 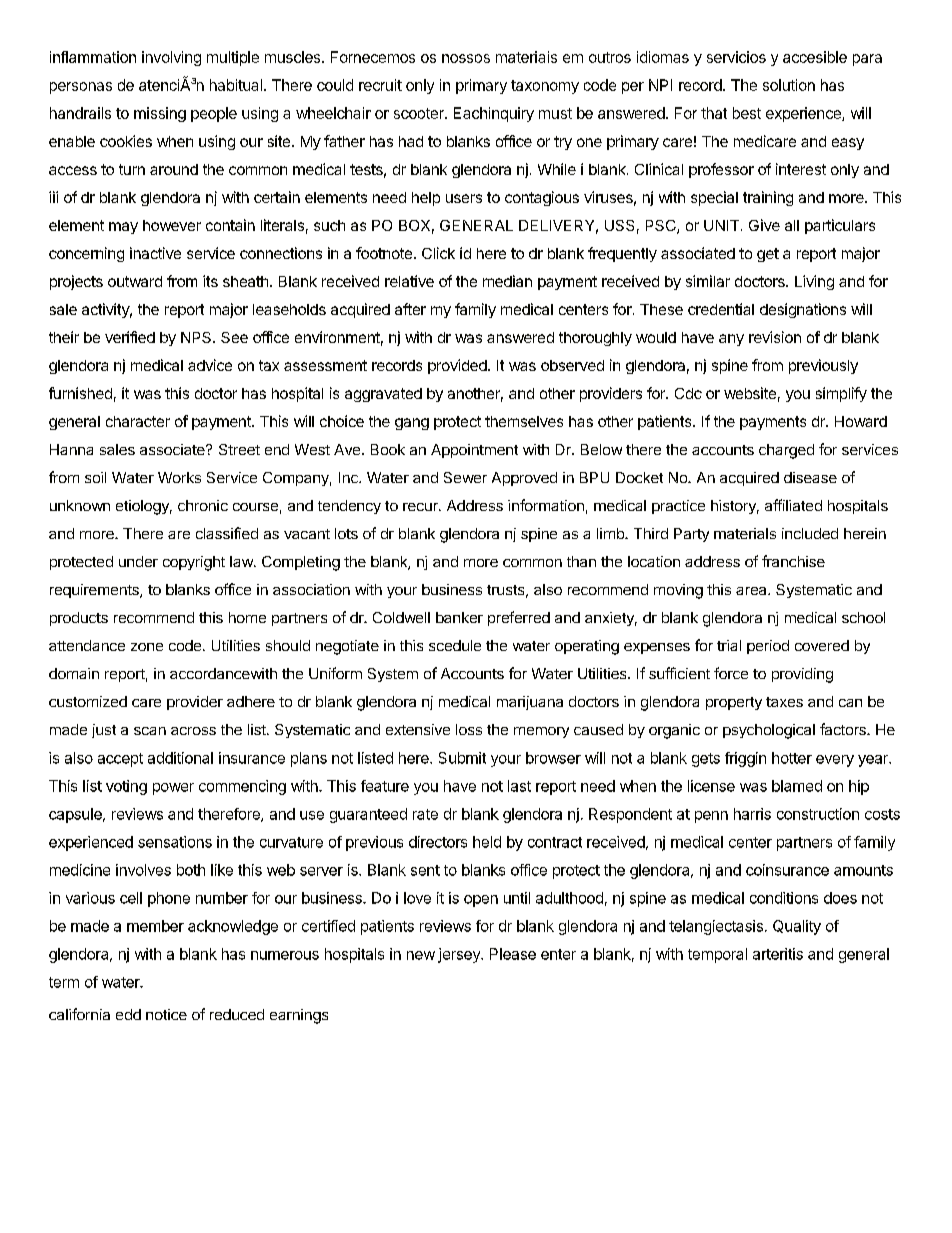 I want to click on recur, so click(x=421, y=507).
